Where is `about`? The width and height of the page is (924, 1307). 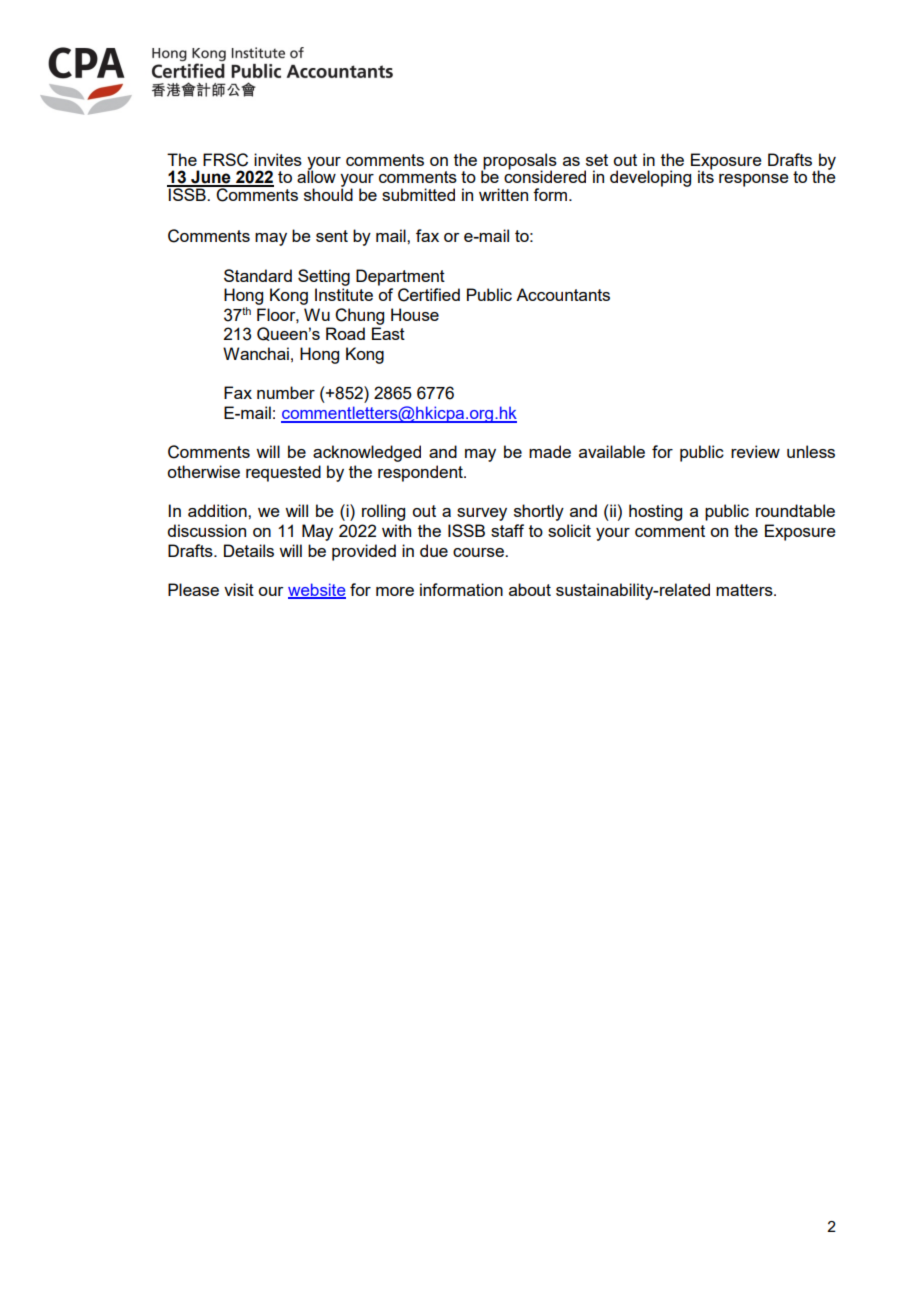
about is located at coordinates (530, 589).
